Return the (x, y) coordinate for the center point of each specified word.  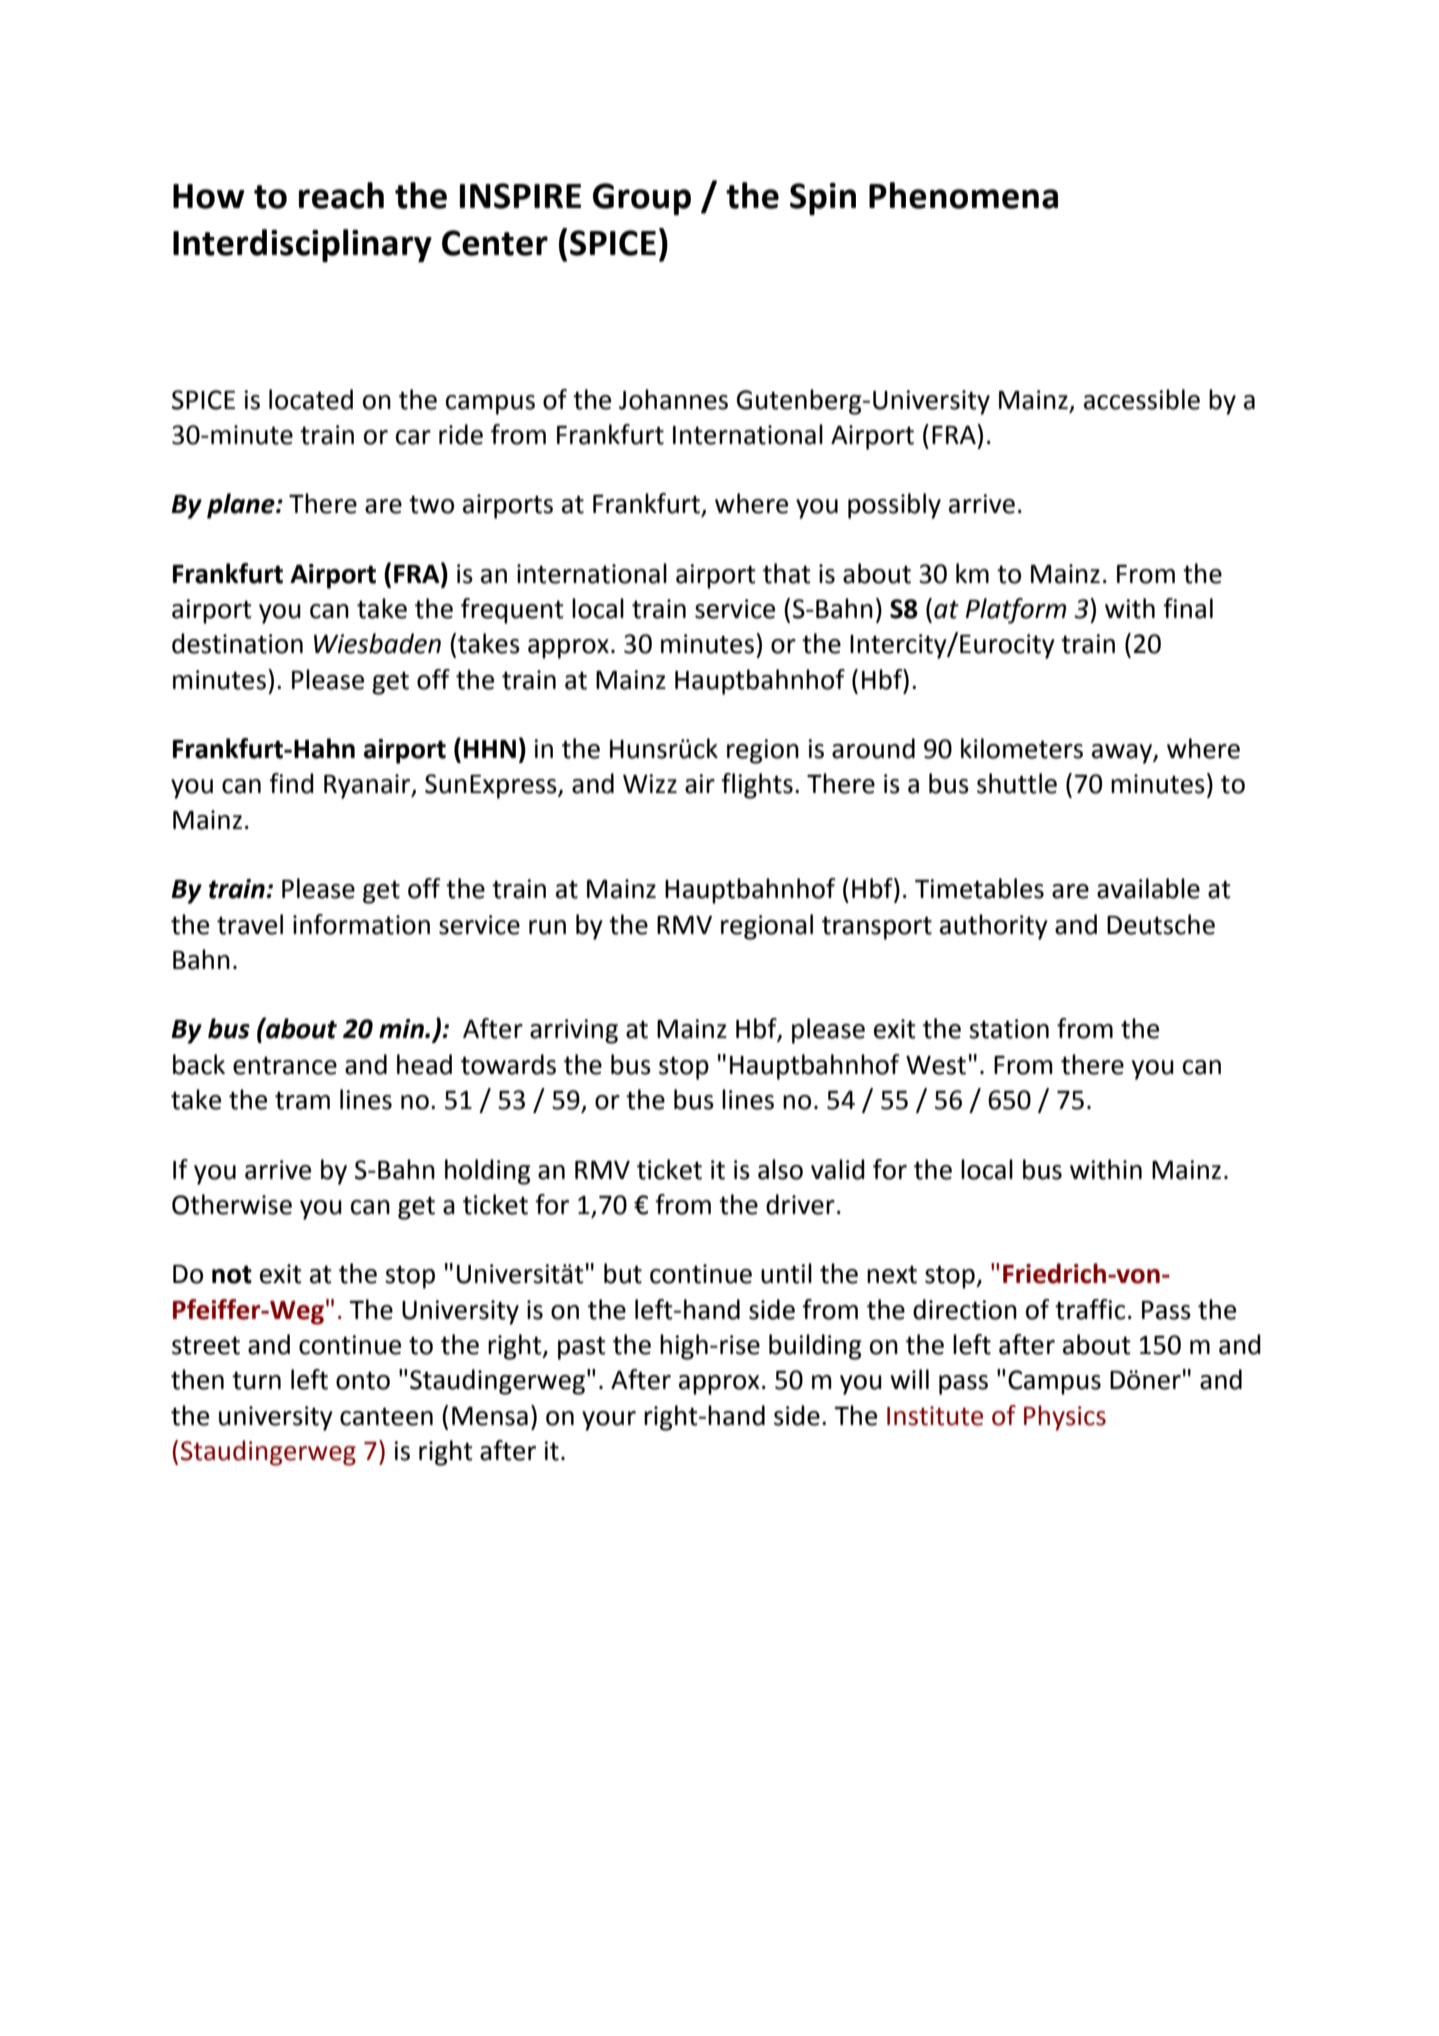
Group (642, 199)
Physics (1065, 1418)
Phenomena (963, 195)
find (291, 783)
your (609, 1421)
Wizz (650, 783)
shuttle (1017, 783)
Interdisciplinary (302, 246)
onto (363, 1380)
